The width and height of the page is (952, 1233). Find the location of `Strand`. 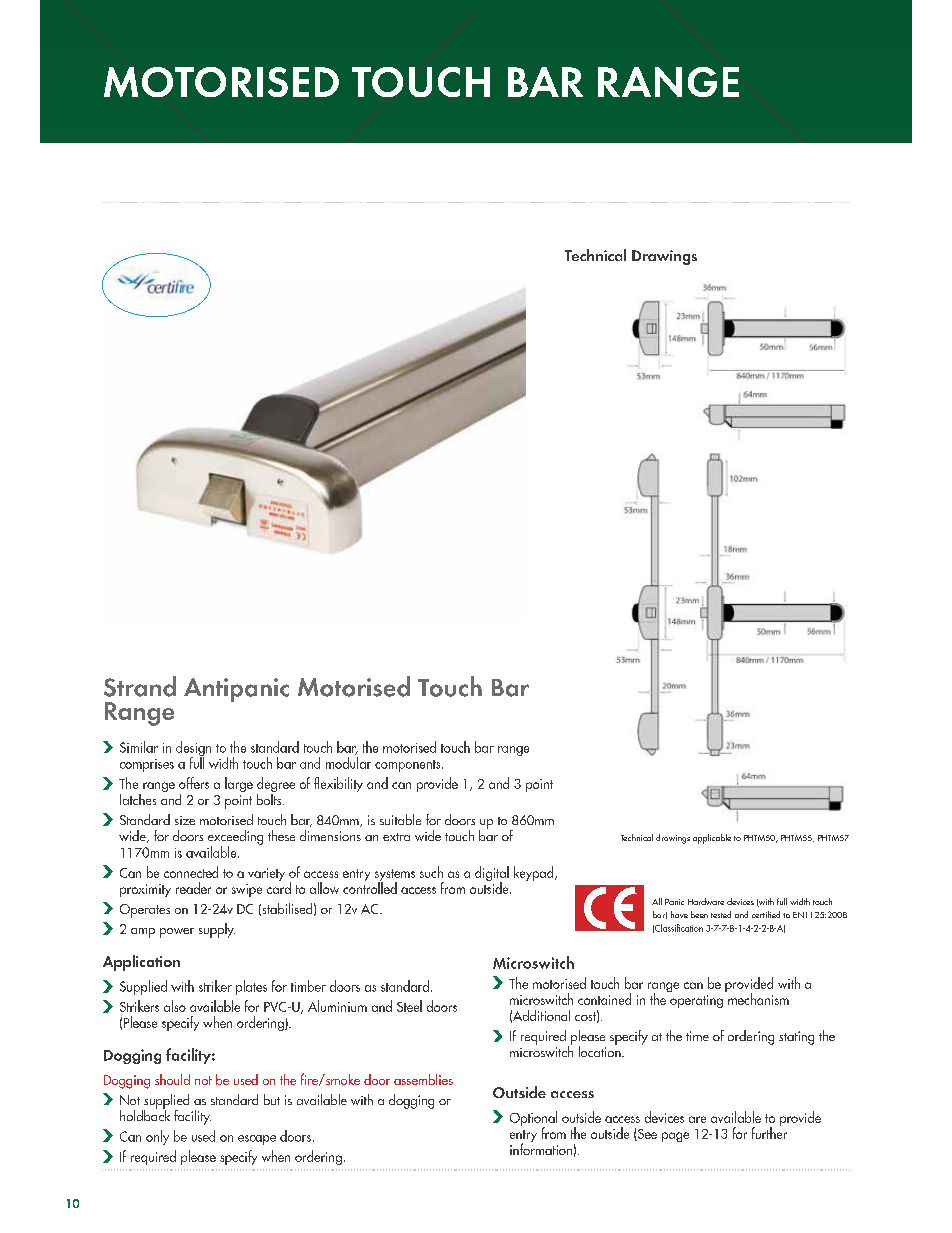

Strand is located at coordinates (140, 686).
